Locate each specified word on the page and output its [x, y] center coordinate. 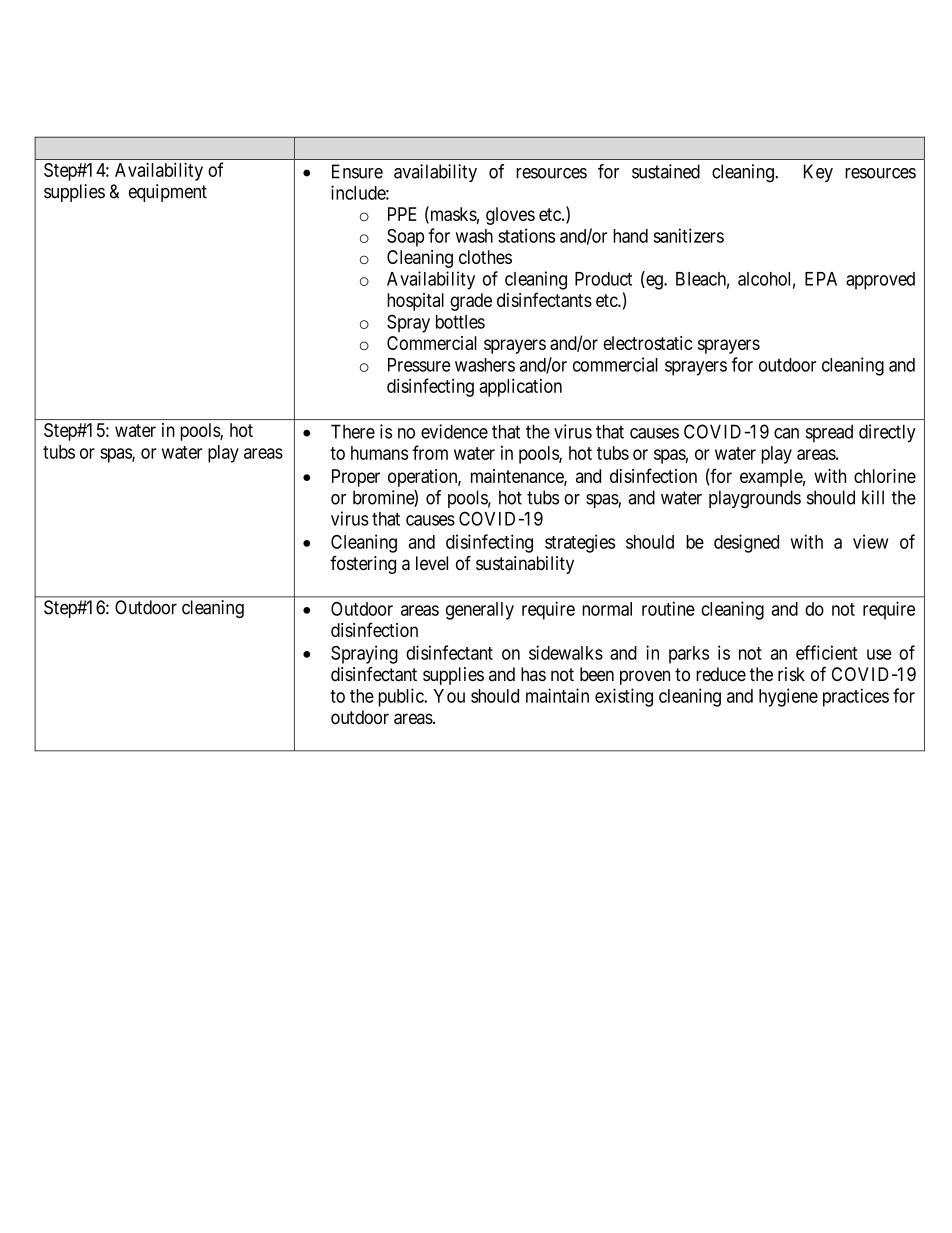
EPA [821, 279]
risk [791, 674]
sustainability [525, 565]
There [353, 431]
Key [818, 173]
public [401, 697]
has [533, 674]
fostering [363, 565]
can [786, 433]
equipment [168, 193]
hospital [415, 302]
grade [471, 302]
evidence [454, 431]
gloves [510, 216]
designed [746, 543]
